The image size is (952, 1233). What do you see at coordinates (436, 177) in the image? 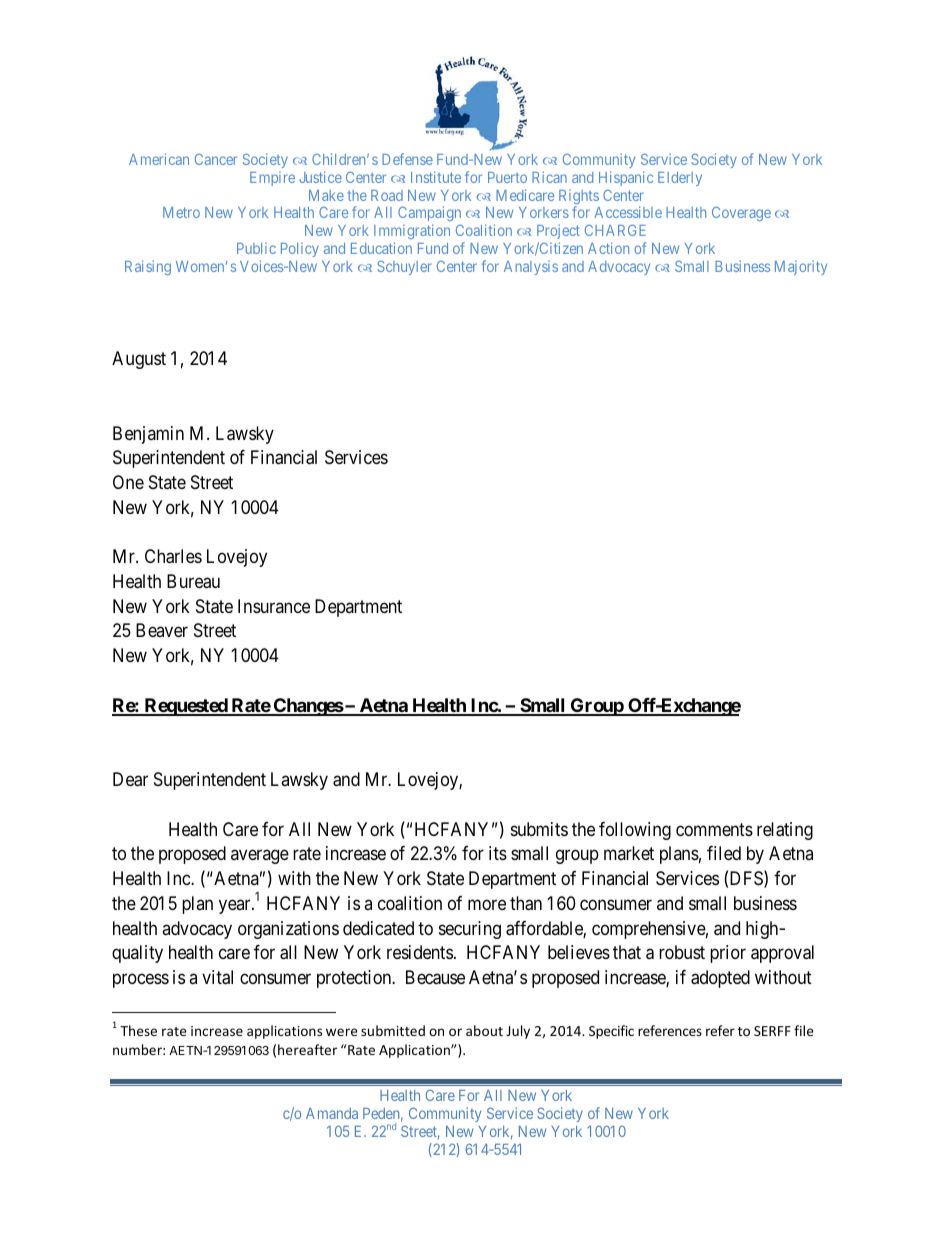
I see `Institute` at bounding box center [436, 177].
